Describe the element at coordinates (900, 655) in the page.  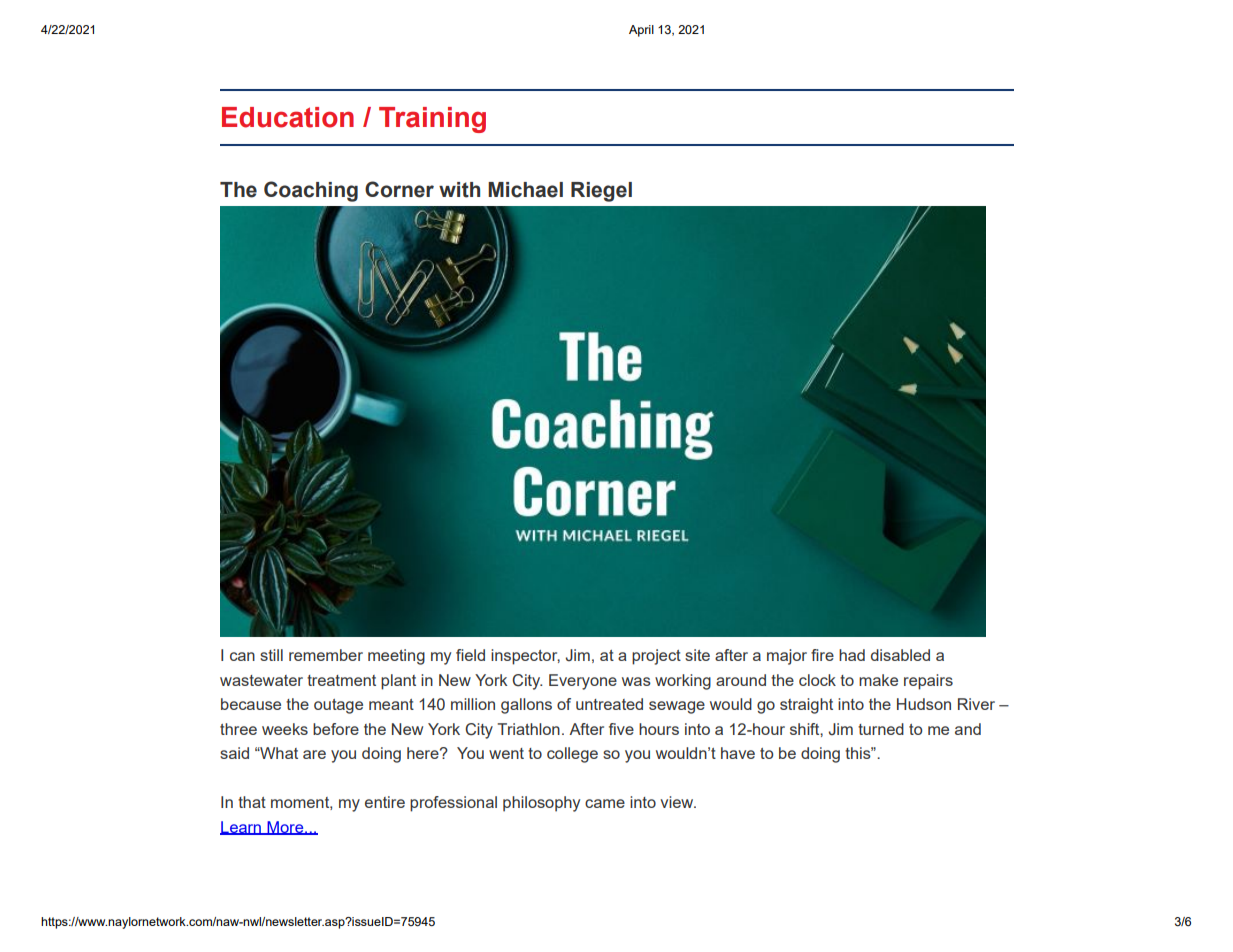
I see `disabled` at that location.
